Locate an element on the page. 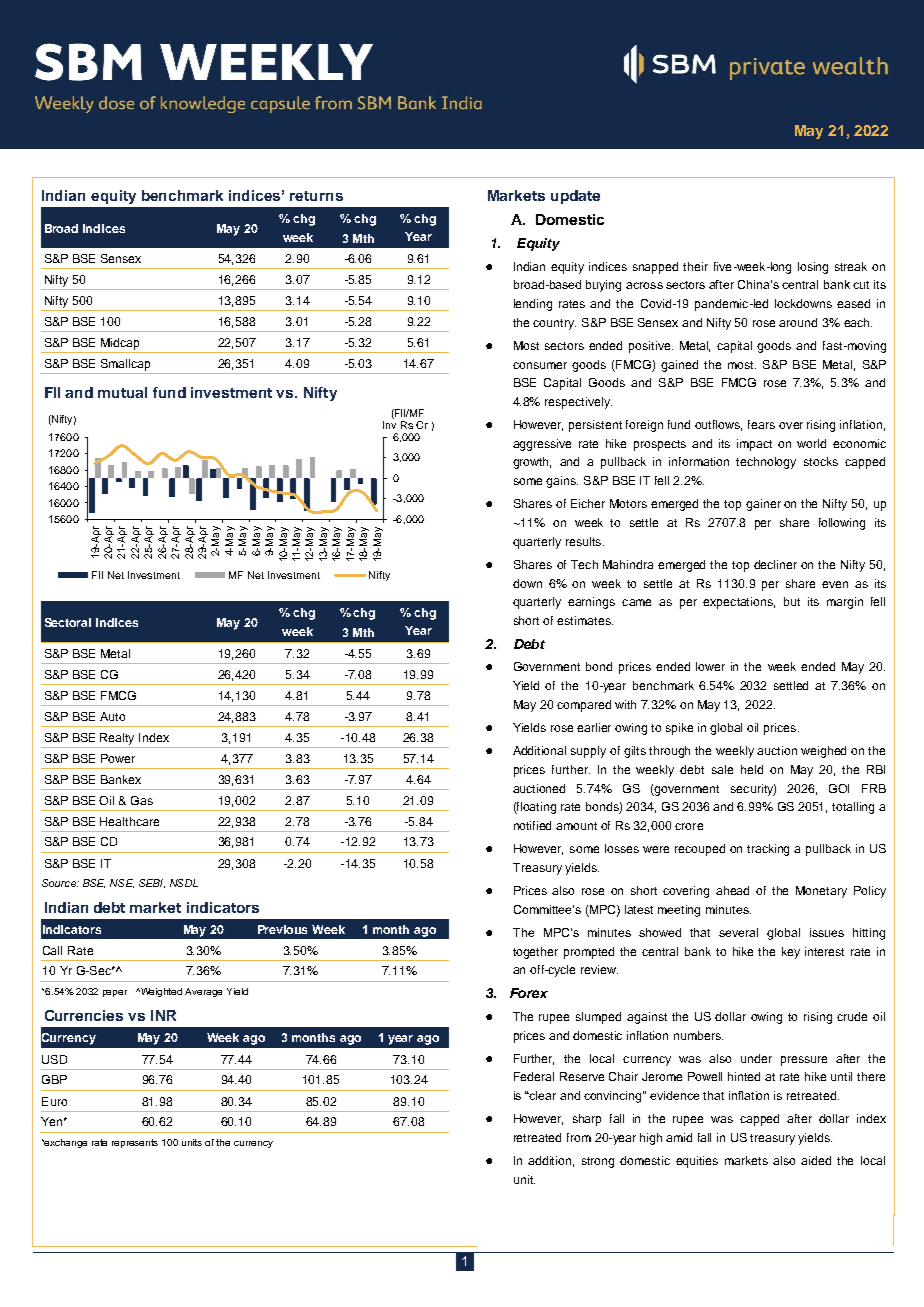 This document has width=924, height=1307. update is located at coordinates (575, 197).
